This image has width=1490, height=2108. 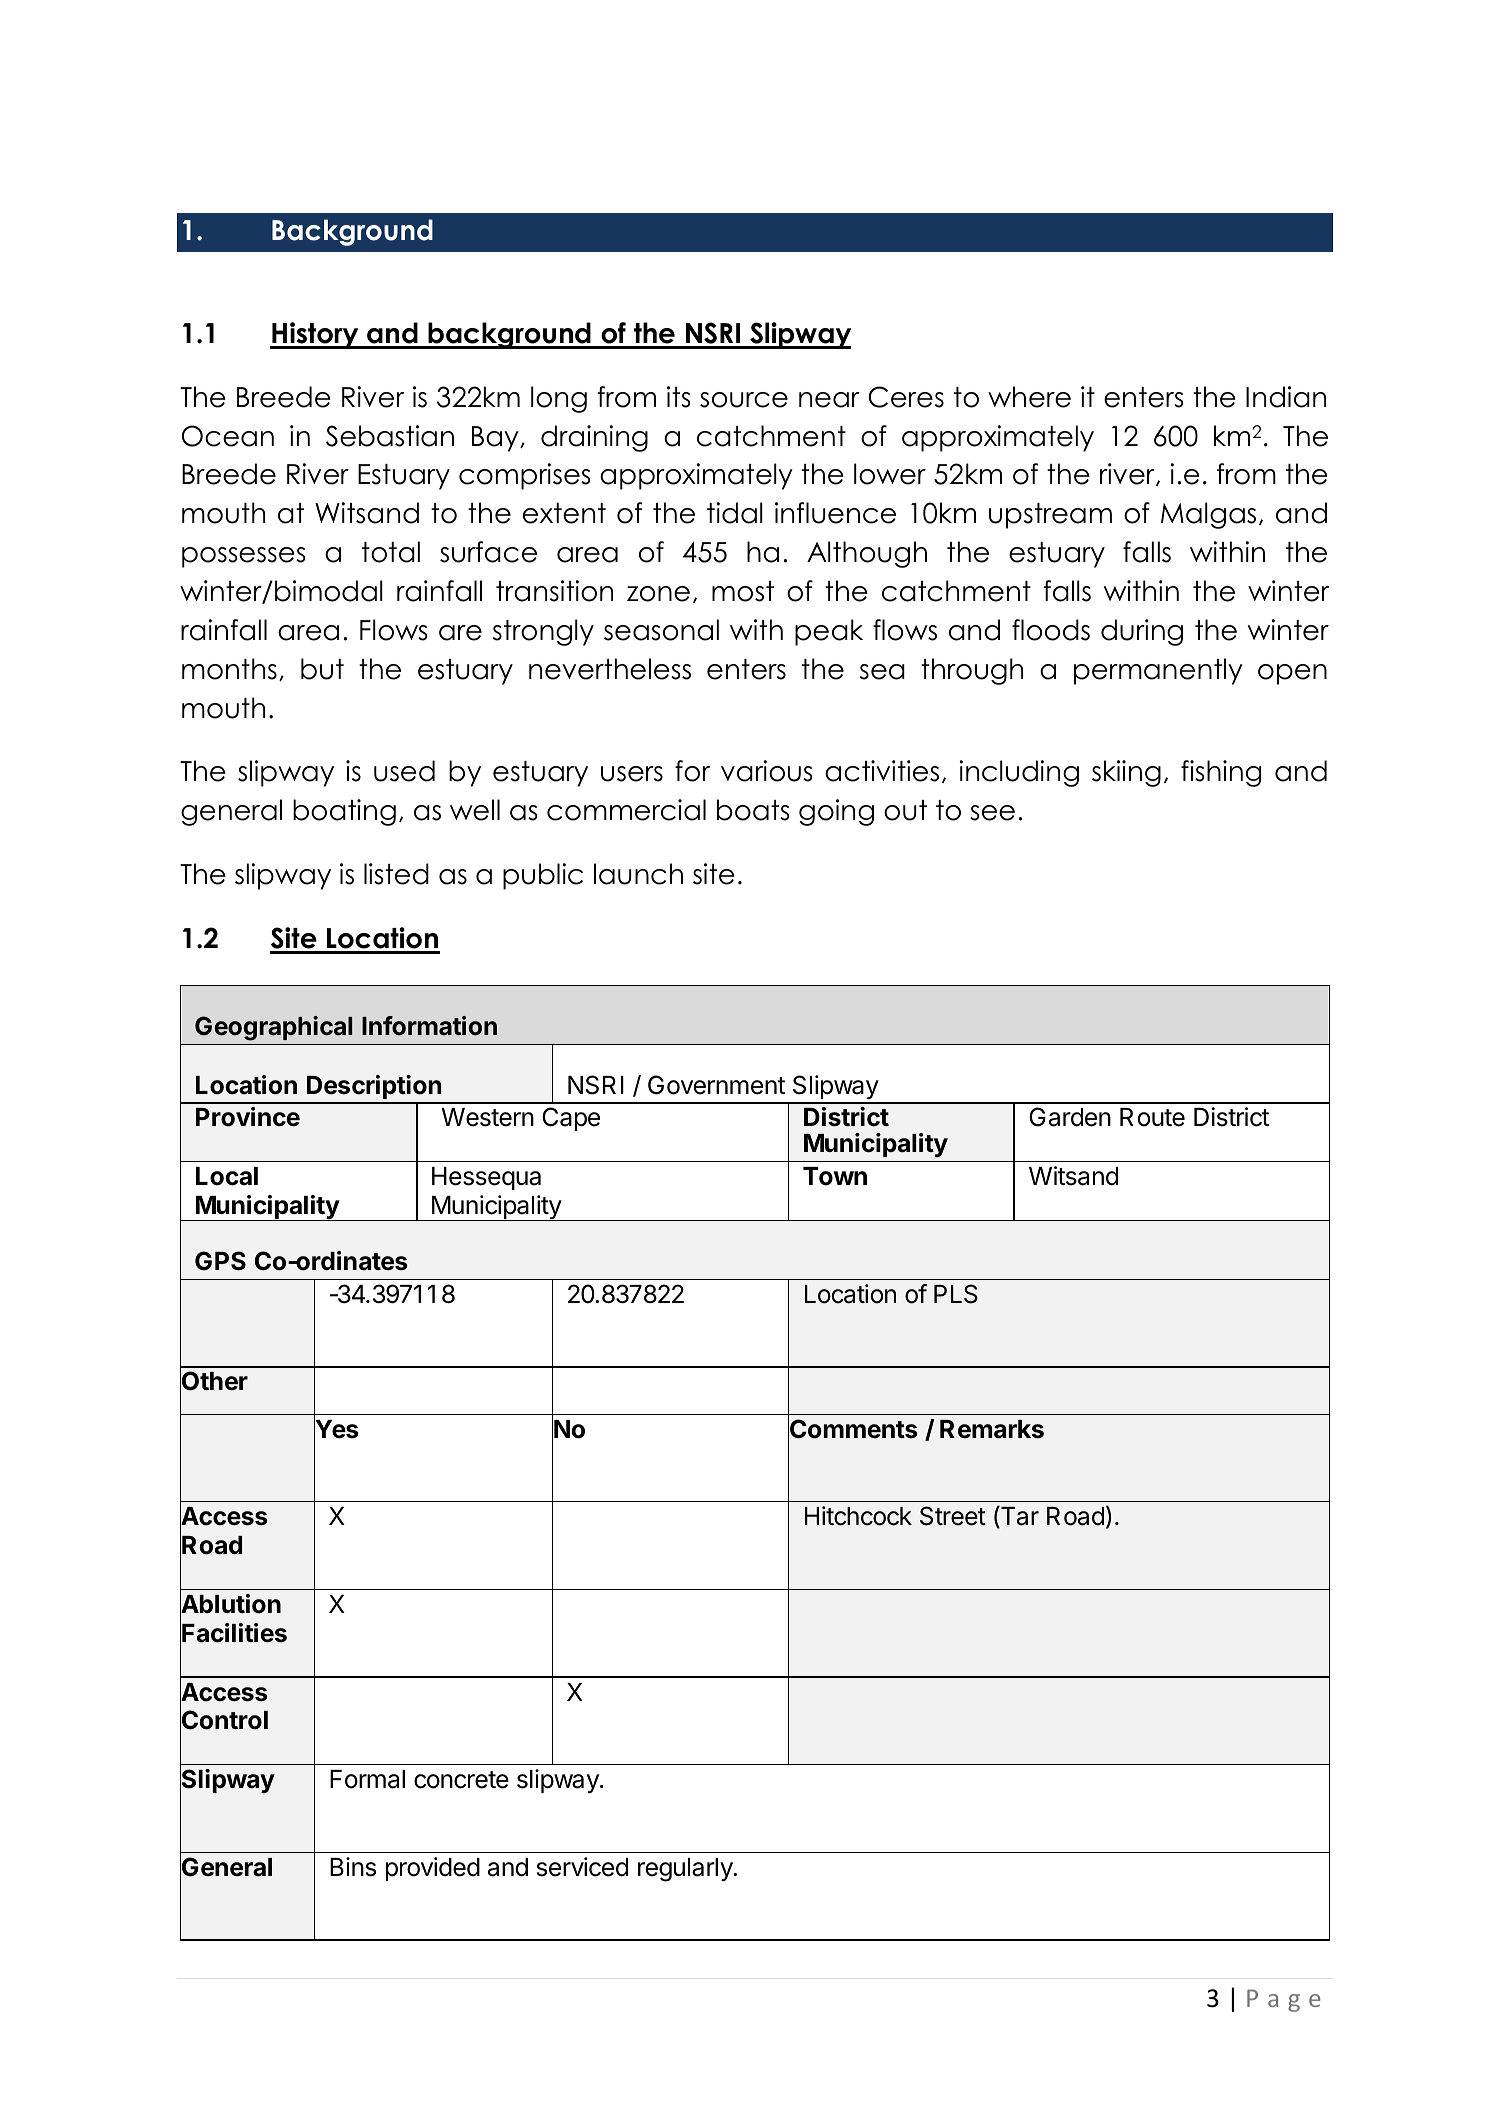 I want to click on source, so click(x=744, y=400).
